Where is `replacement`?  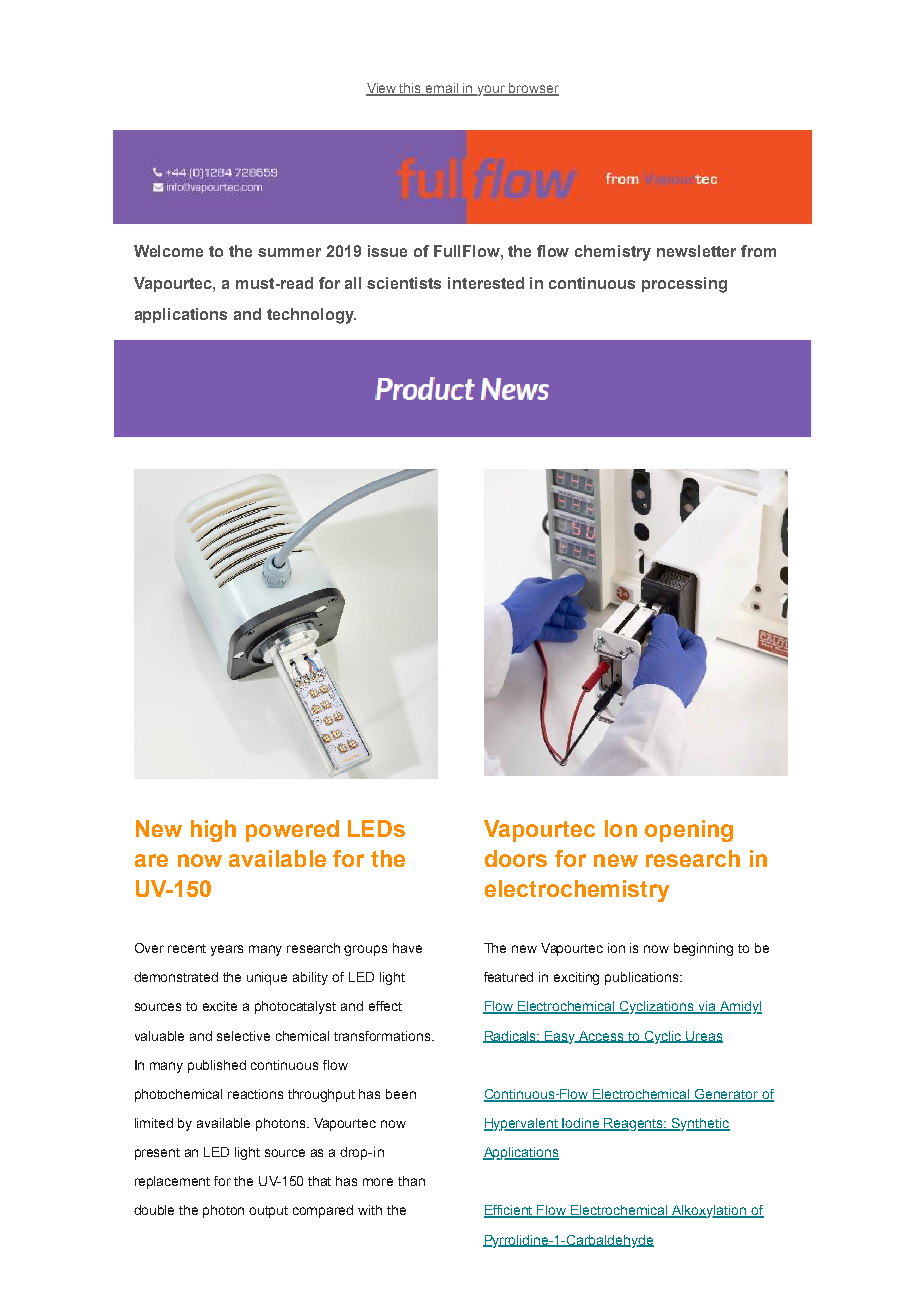 replacement is located at coordinates (172, 1182).
